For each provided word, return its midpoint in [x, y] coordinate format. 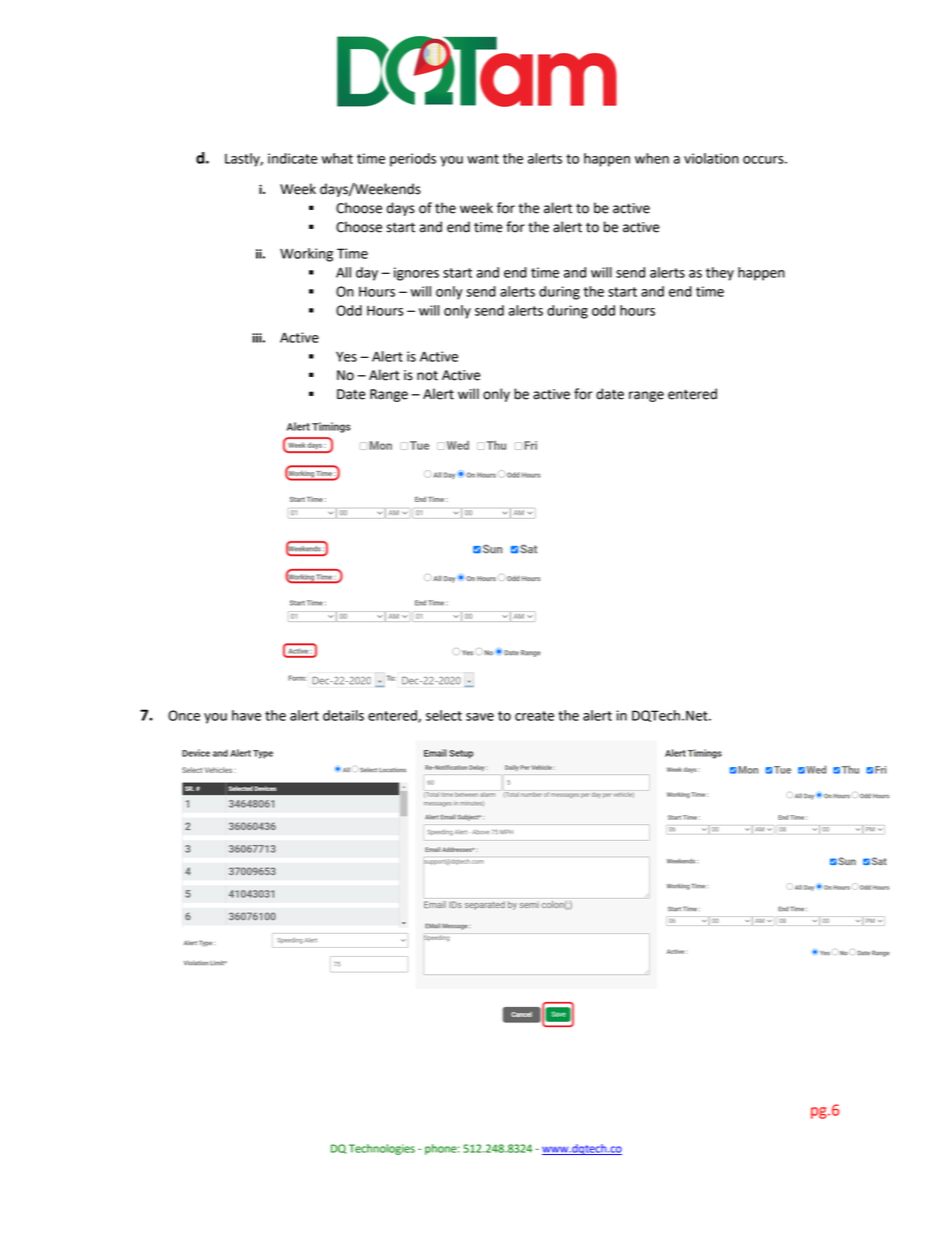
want [483, 159]
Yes [346, 356]
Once [184, 715]
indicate [292, 158]
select [444, 715]
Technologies [382, 1149]
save [480, 717]
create [534, 716]
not [427, 376]
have [246, 715]
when [652, 158]
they [720, 274]
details [343, 715]
